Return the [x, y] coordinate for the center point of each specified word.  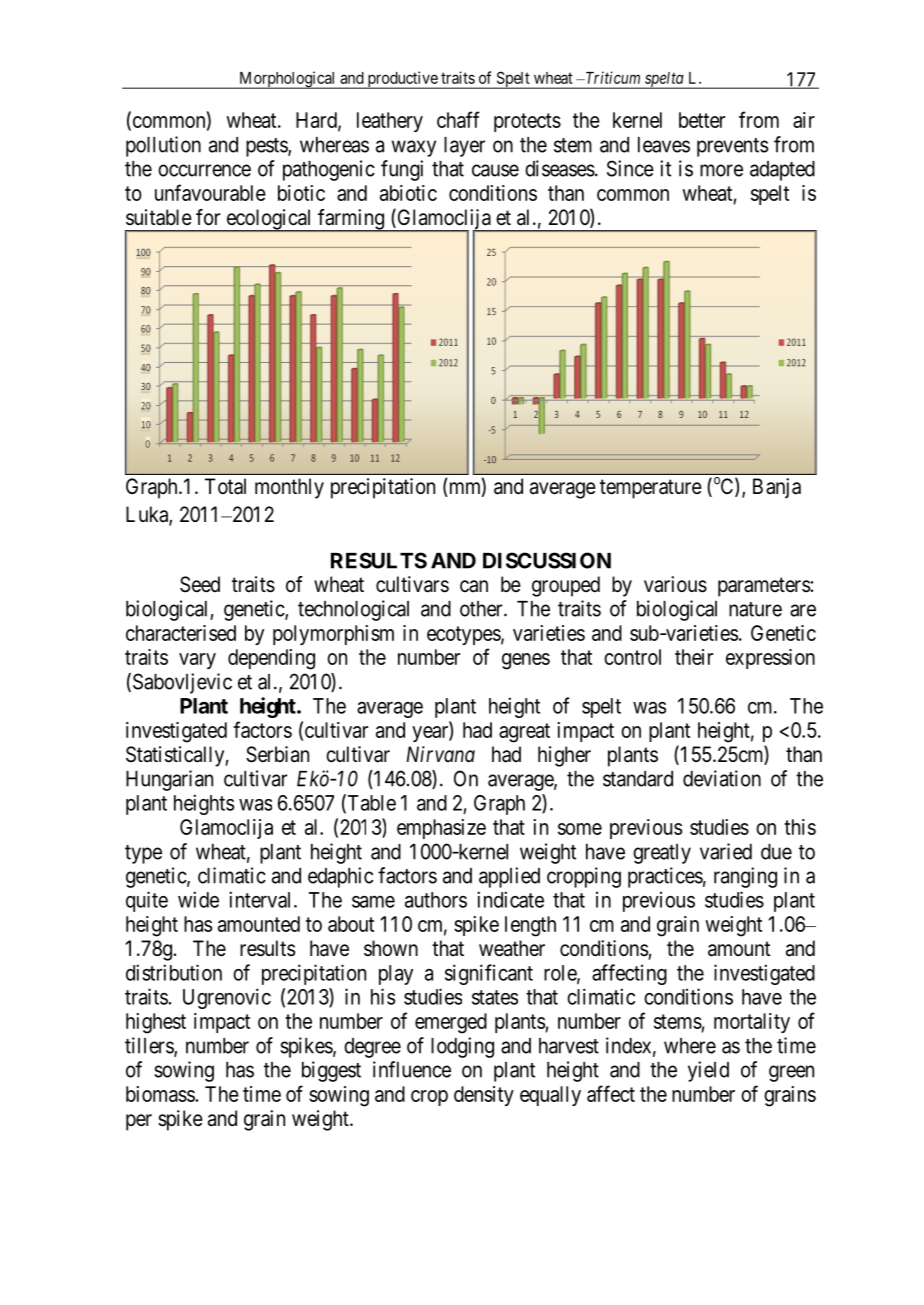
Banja [777, 488]
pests [267, 147]
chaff [458, 119]
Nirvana [440, 754]
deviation [722, 778]
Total [225, 486]
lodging [462, 1047]
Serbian [277, 754]
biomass [160, 1094]
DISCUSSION [547, 560]
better [702, 120]
